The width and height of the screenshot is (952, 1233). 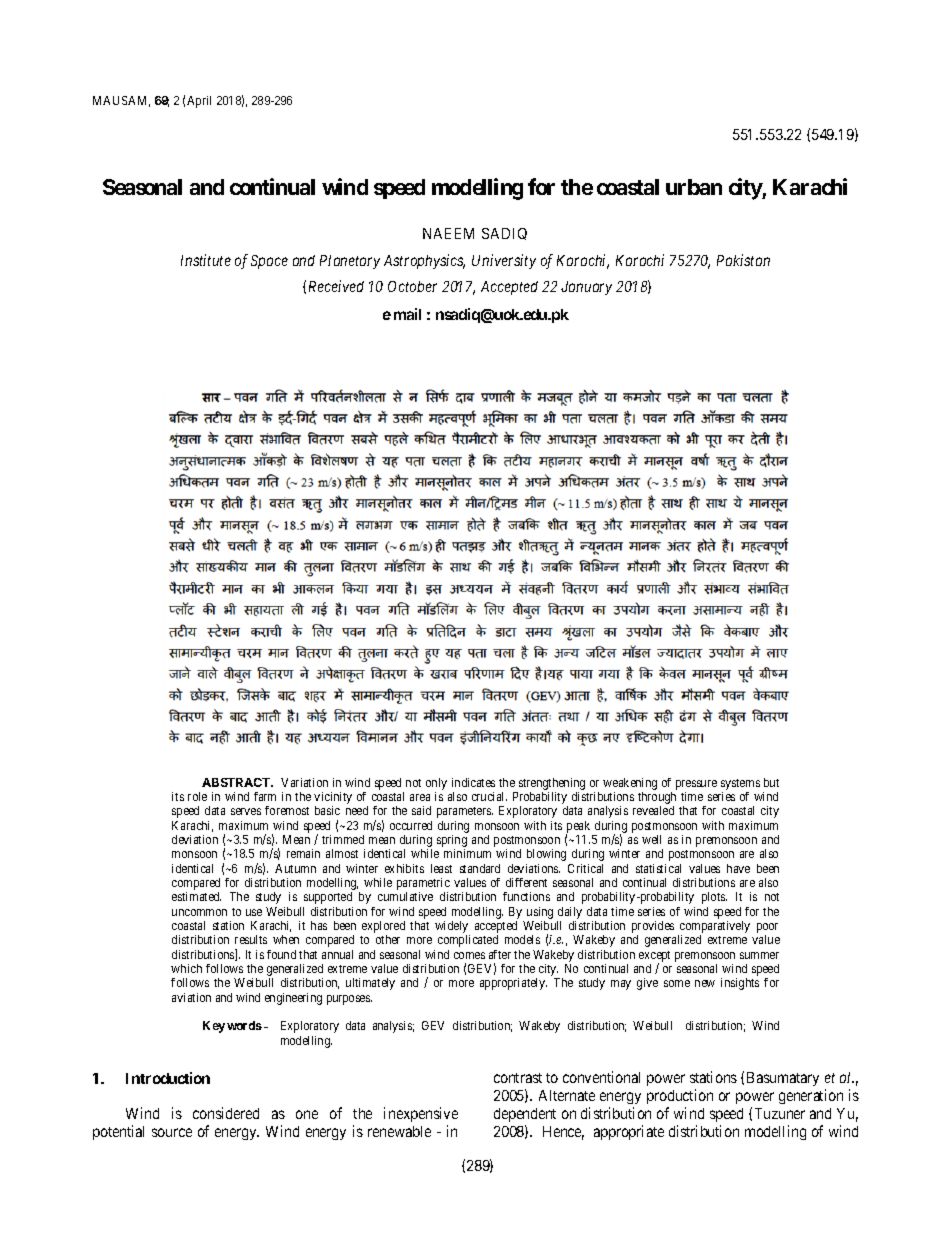 What do you see at coordinates (226, 1113) in the screenshot?
I see `considered` at bounding box center [226, 1113].
